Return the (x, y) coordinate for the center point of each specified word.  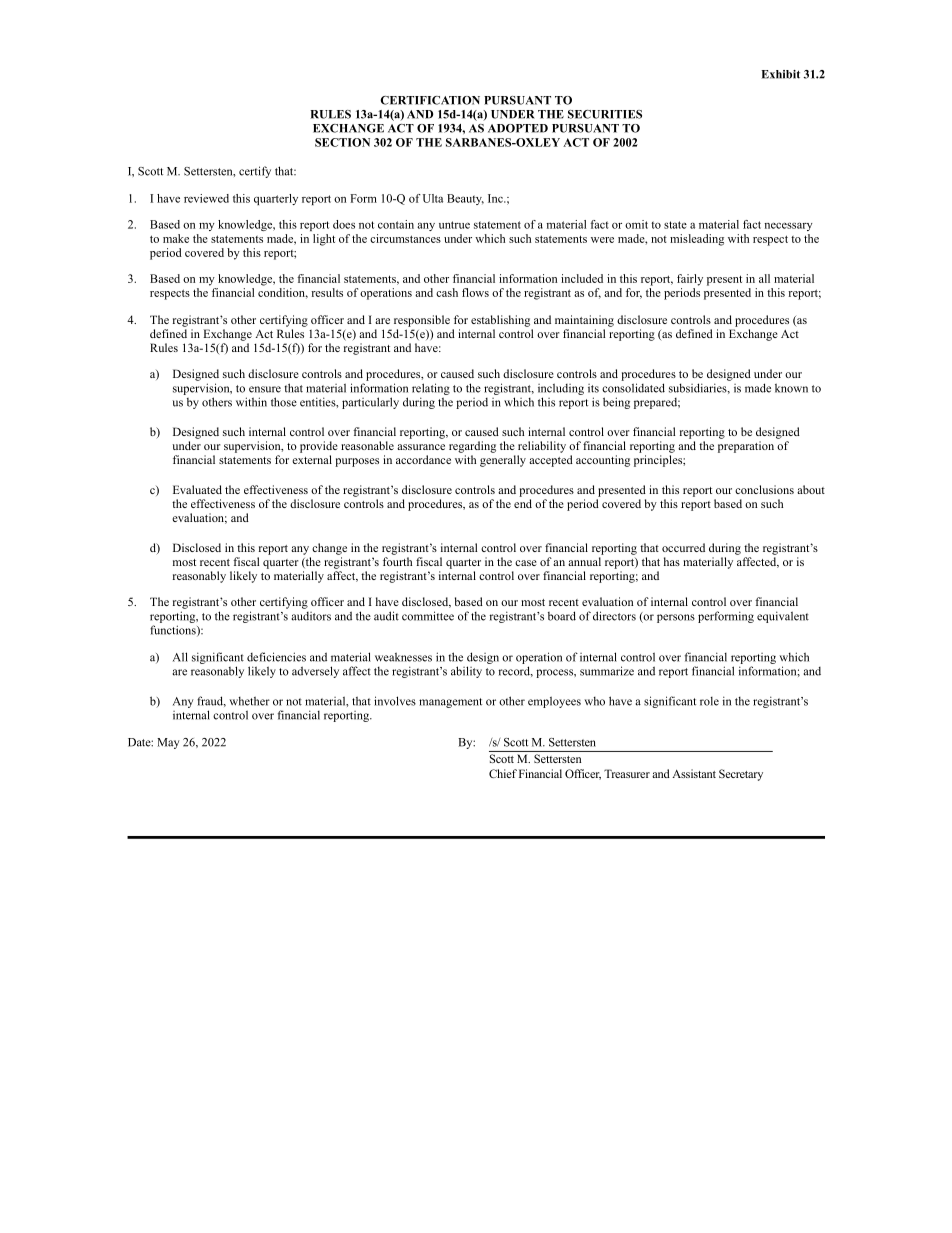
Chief (503, 773)
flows (475, 292)
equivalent (783, 617)
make (176, 238)
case (526, 563)
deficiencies (276, 657)
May (168, 743)
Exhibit (780, 74)
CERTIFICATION (430, 100)
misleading (697, 240)
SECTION (342, 142)
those (284, 402)
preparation (746, 447)
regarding (472, 447)
